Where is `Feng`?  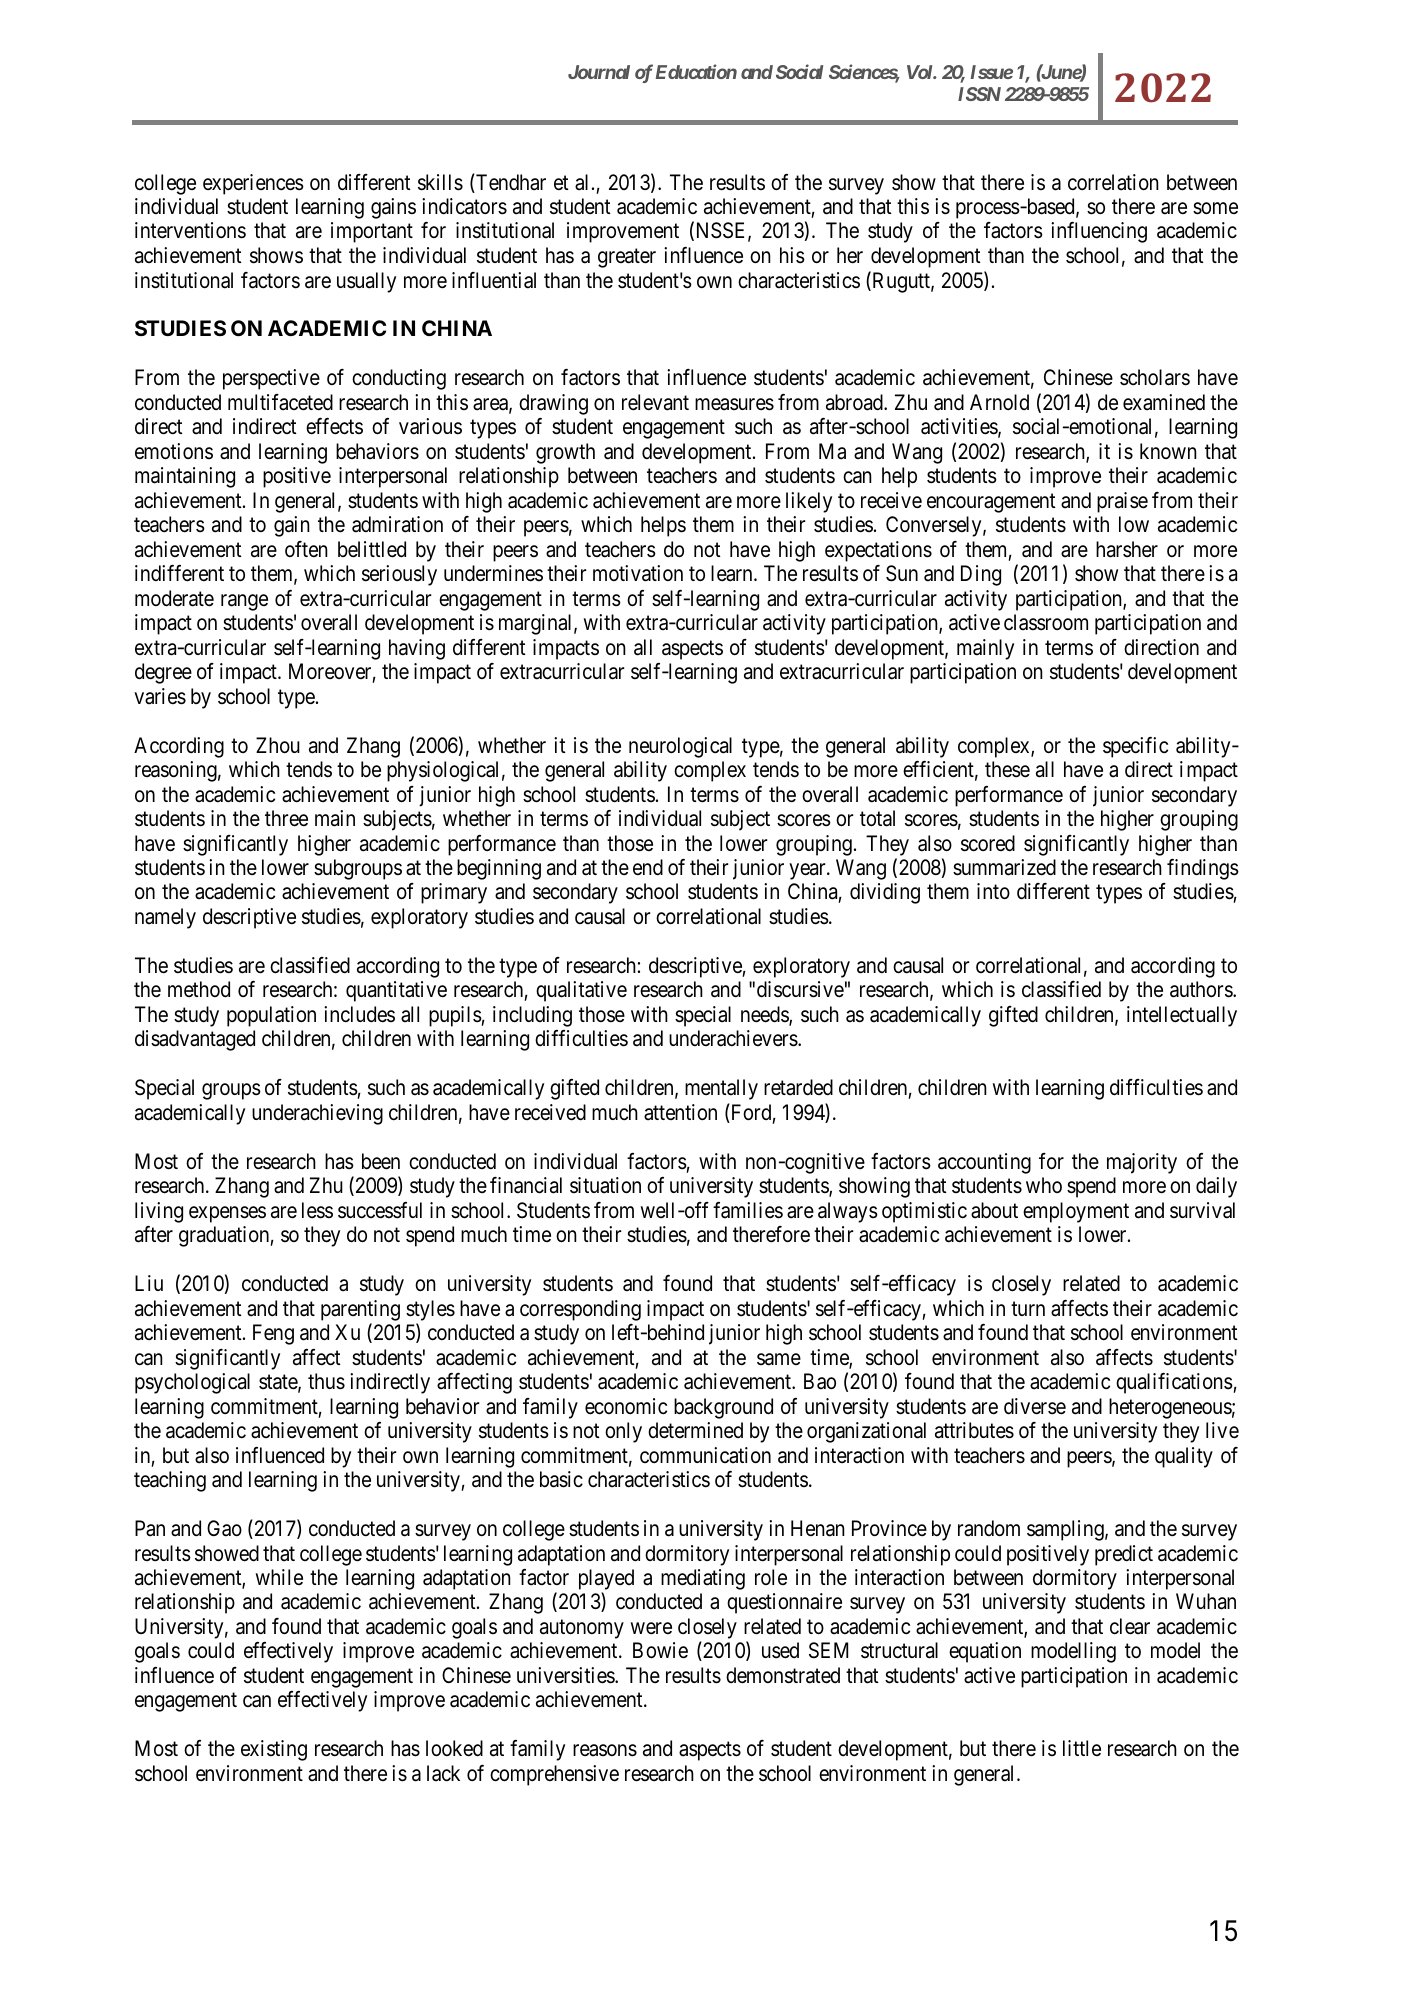 Feng is located at coordinates (273, 1334).
